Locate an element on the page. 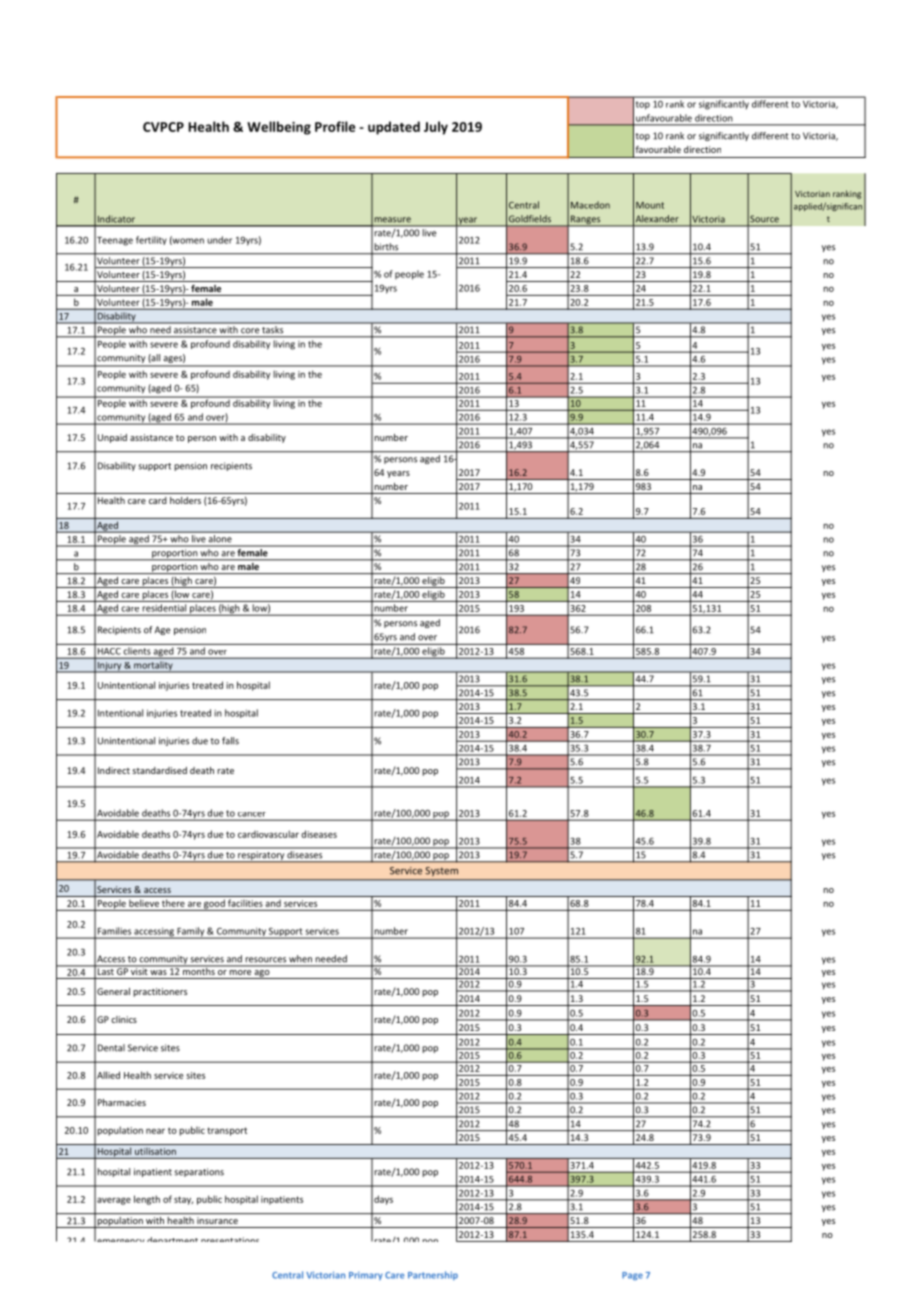  Mount is located at coordinates (650, 205).
